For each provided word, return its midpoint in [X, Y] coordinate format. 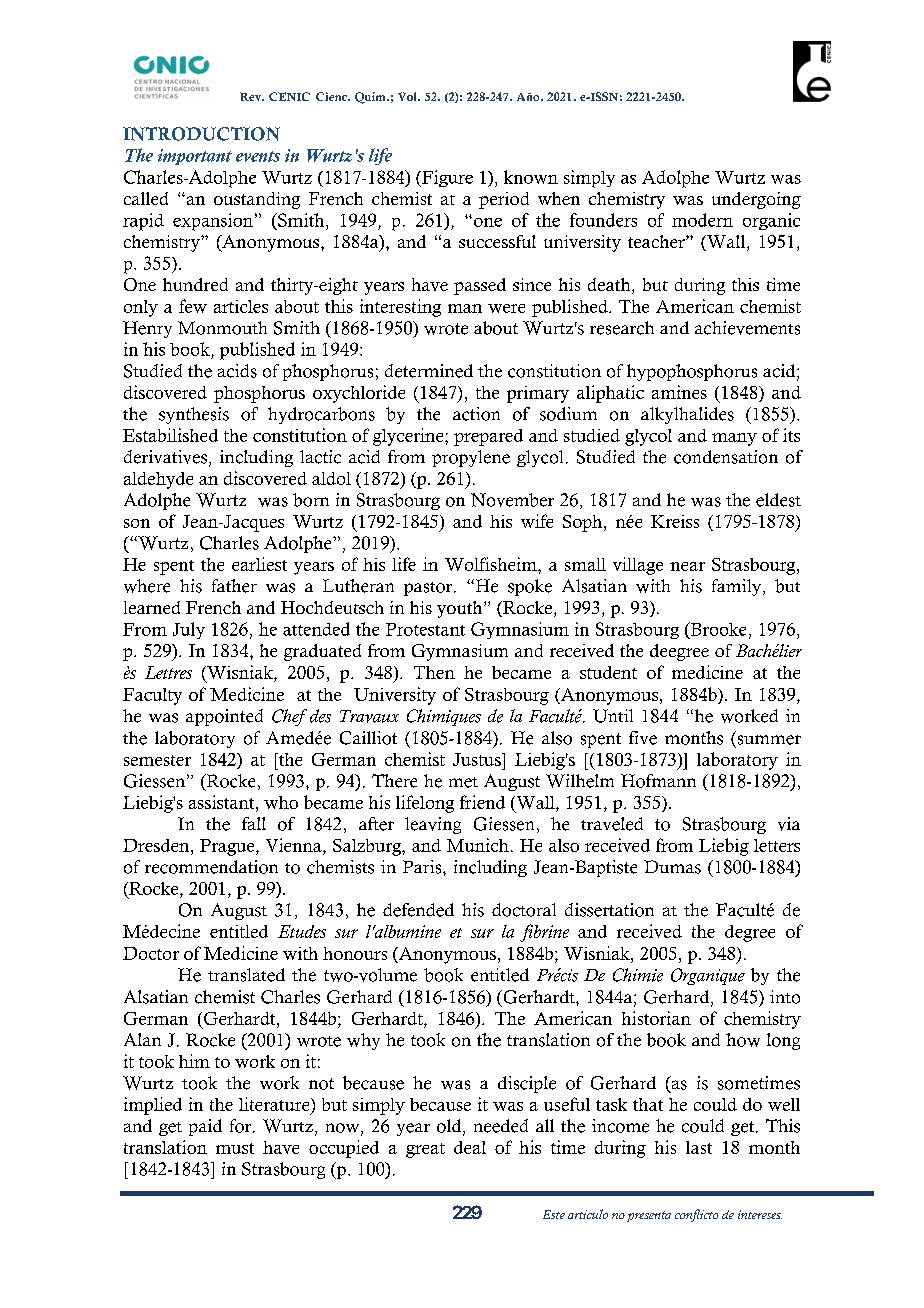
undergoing [756, 200]
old [450, 1127]
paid [205, 1127]
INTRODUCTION [201, 134]
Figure [446, 178]
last [699, 1147]
